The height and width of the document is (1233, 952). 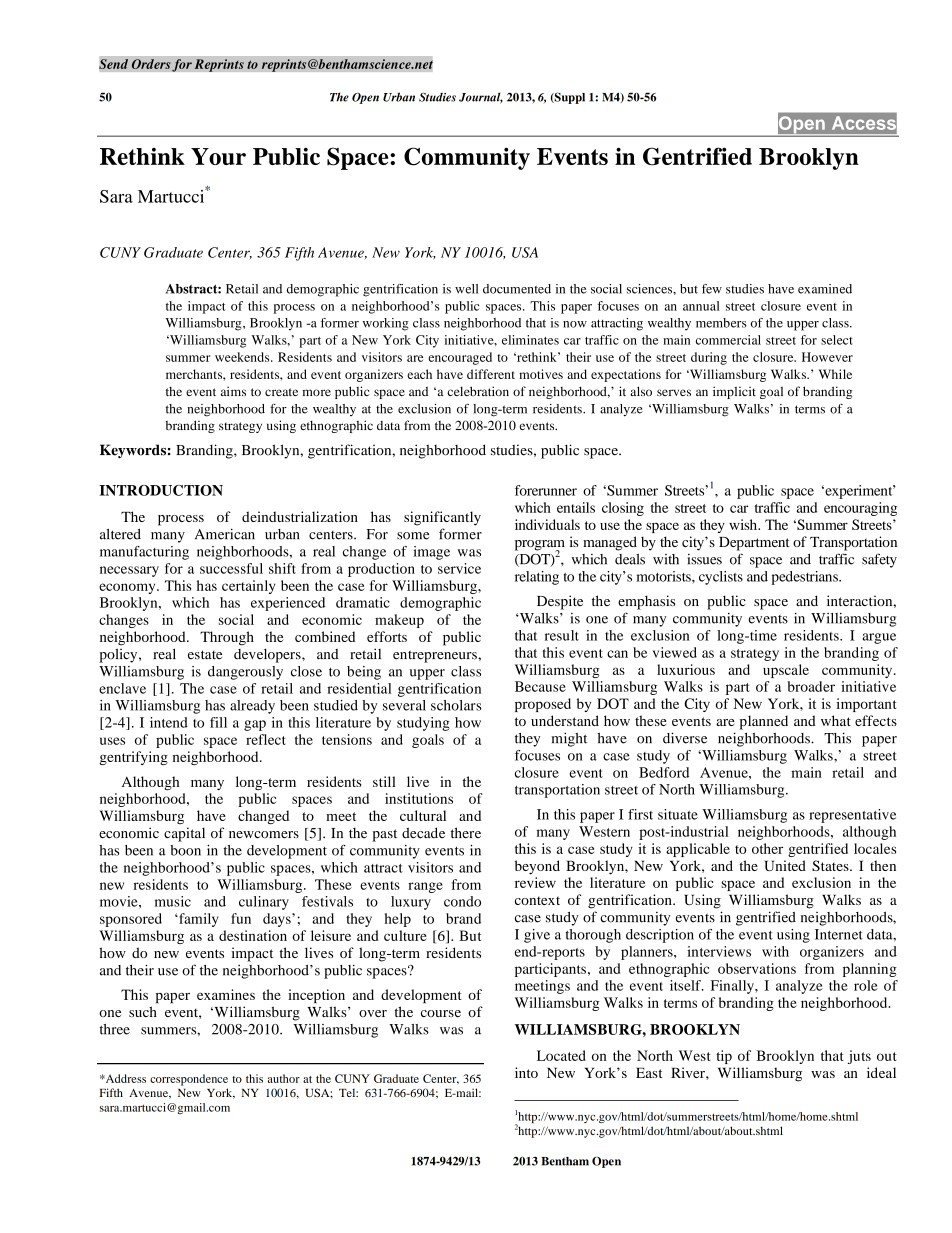 I want to click on implicit, so click(x=734, y=392).
